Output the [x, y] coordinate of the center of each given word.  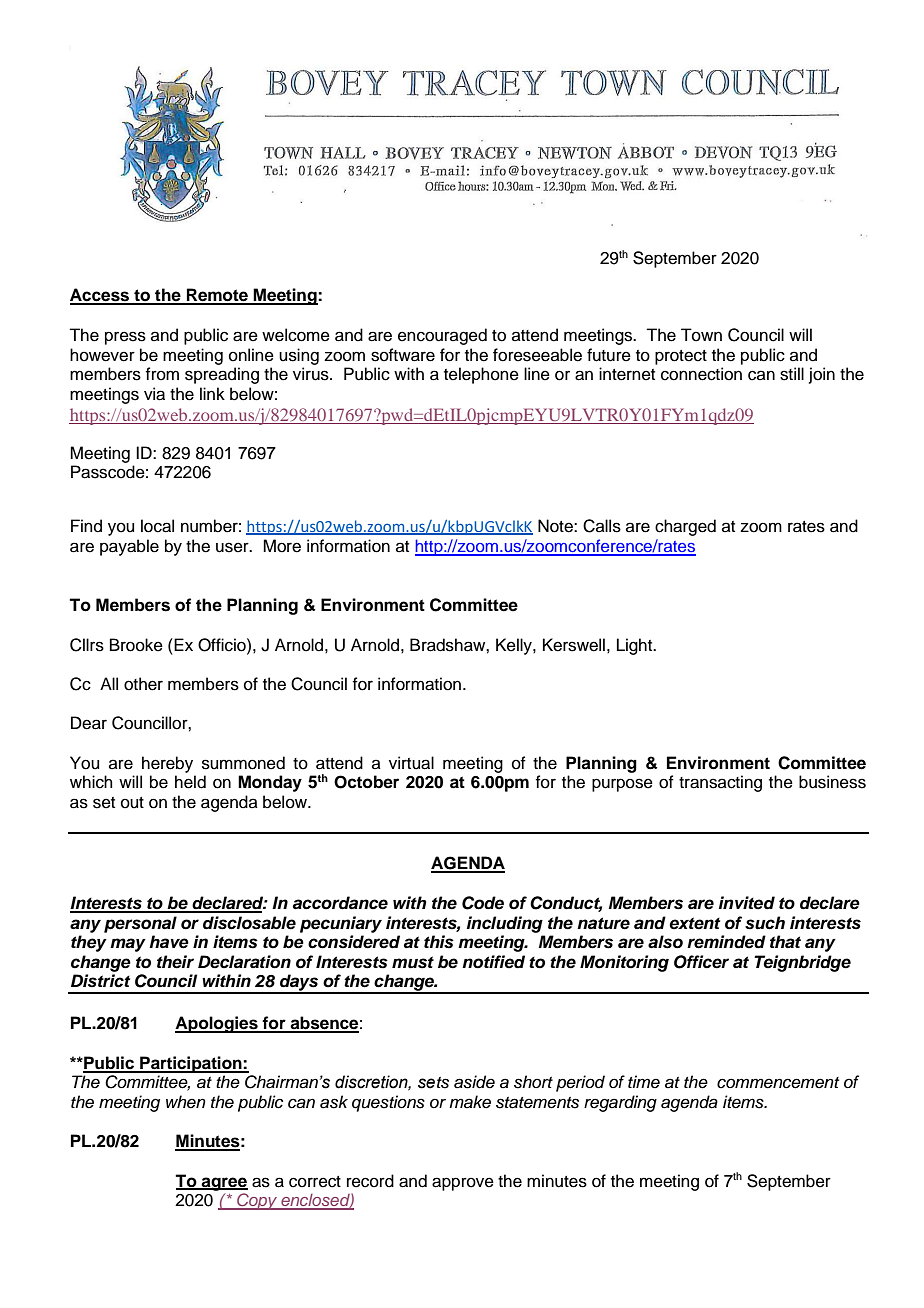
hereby [167, 764]
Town [701, 335]
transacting [720, 783]
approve [463, 1184]
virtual [411, 763]
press [125, 338]
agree [224, 1184]
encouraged [442, 336]
